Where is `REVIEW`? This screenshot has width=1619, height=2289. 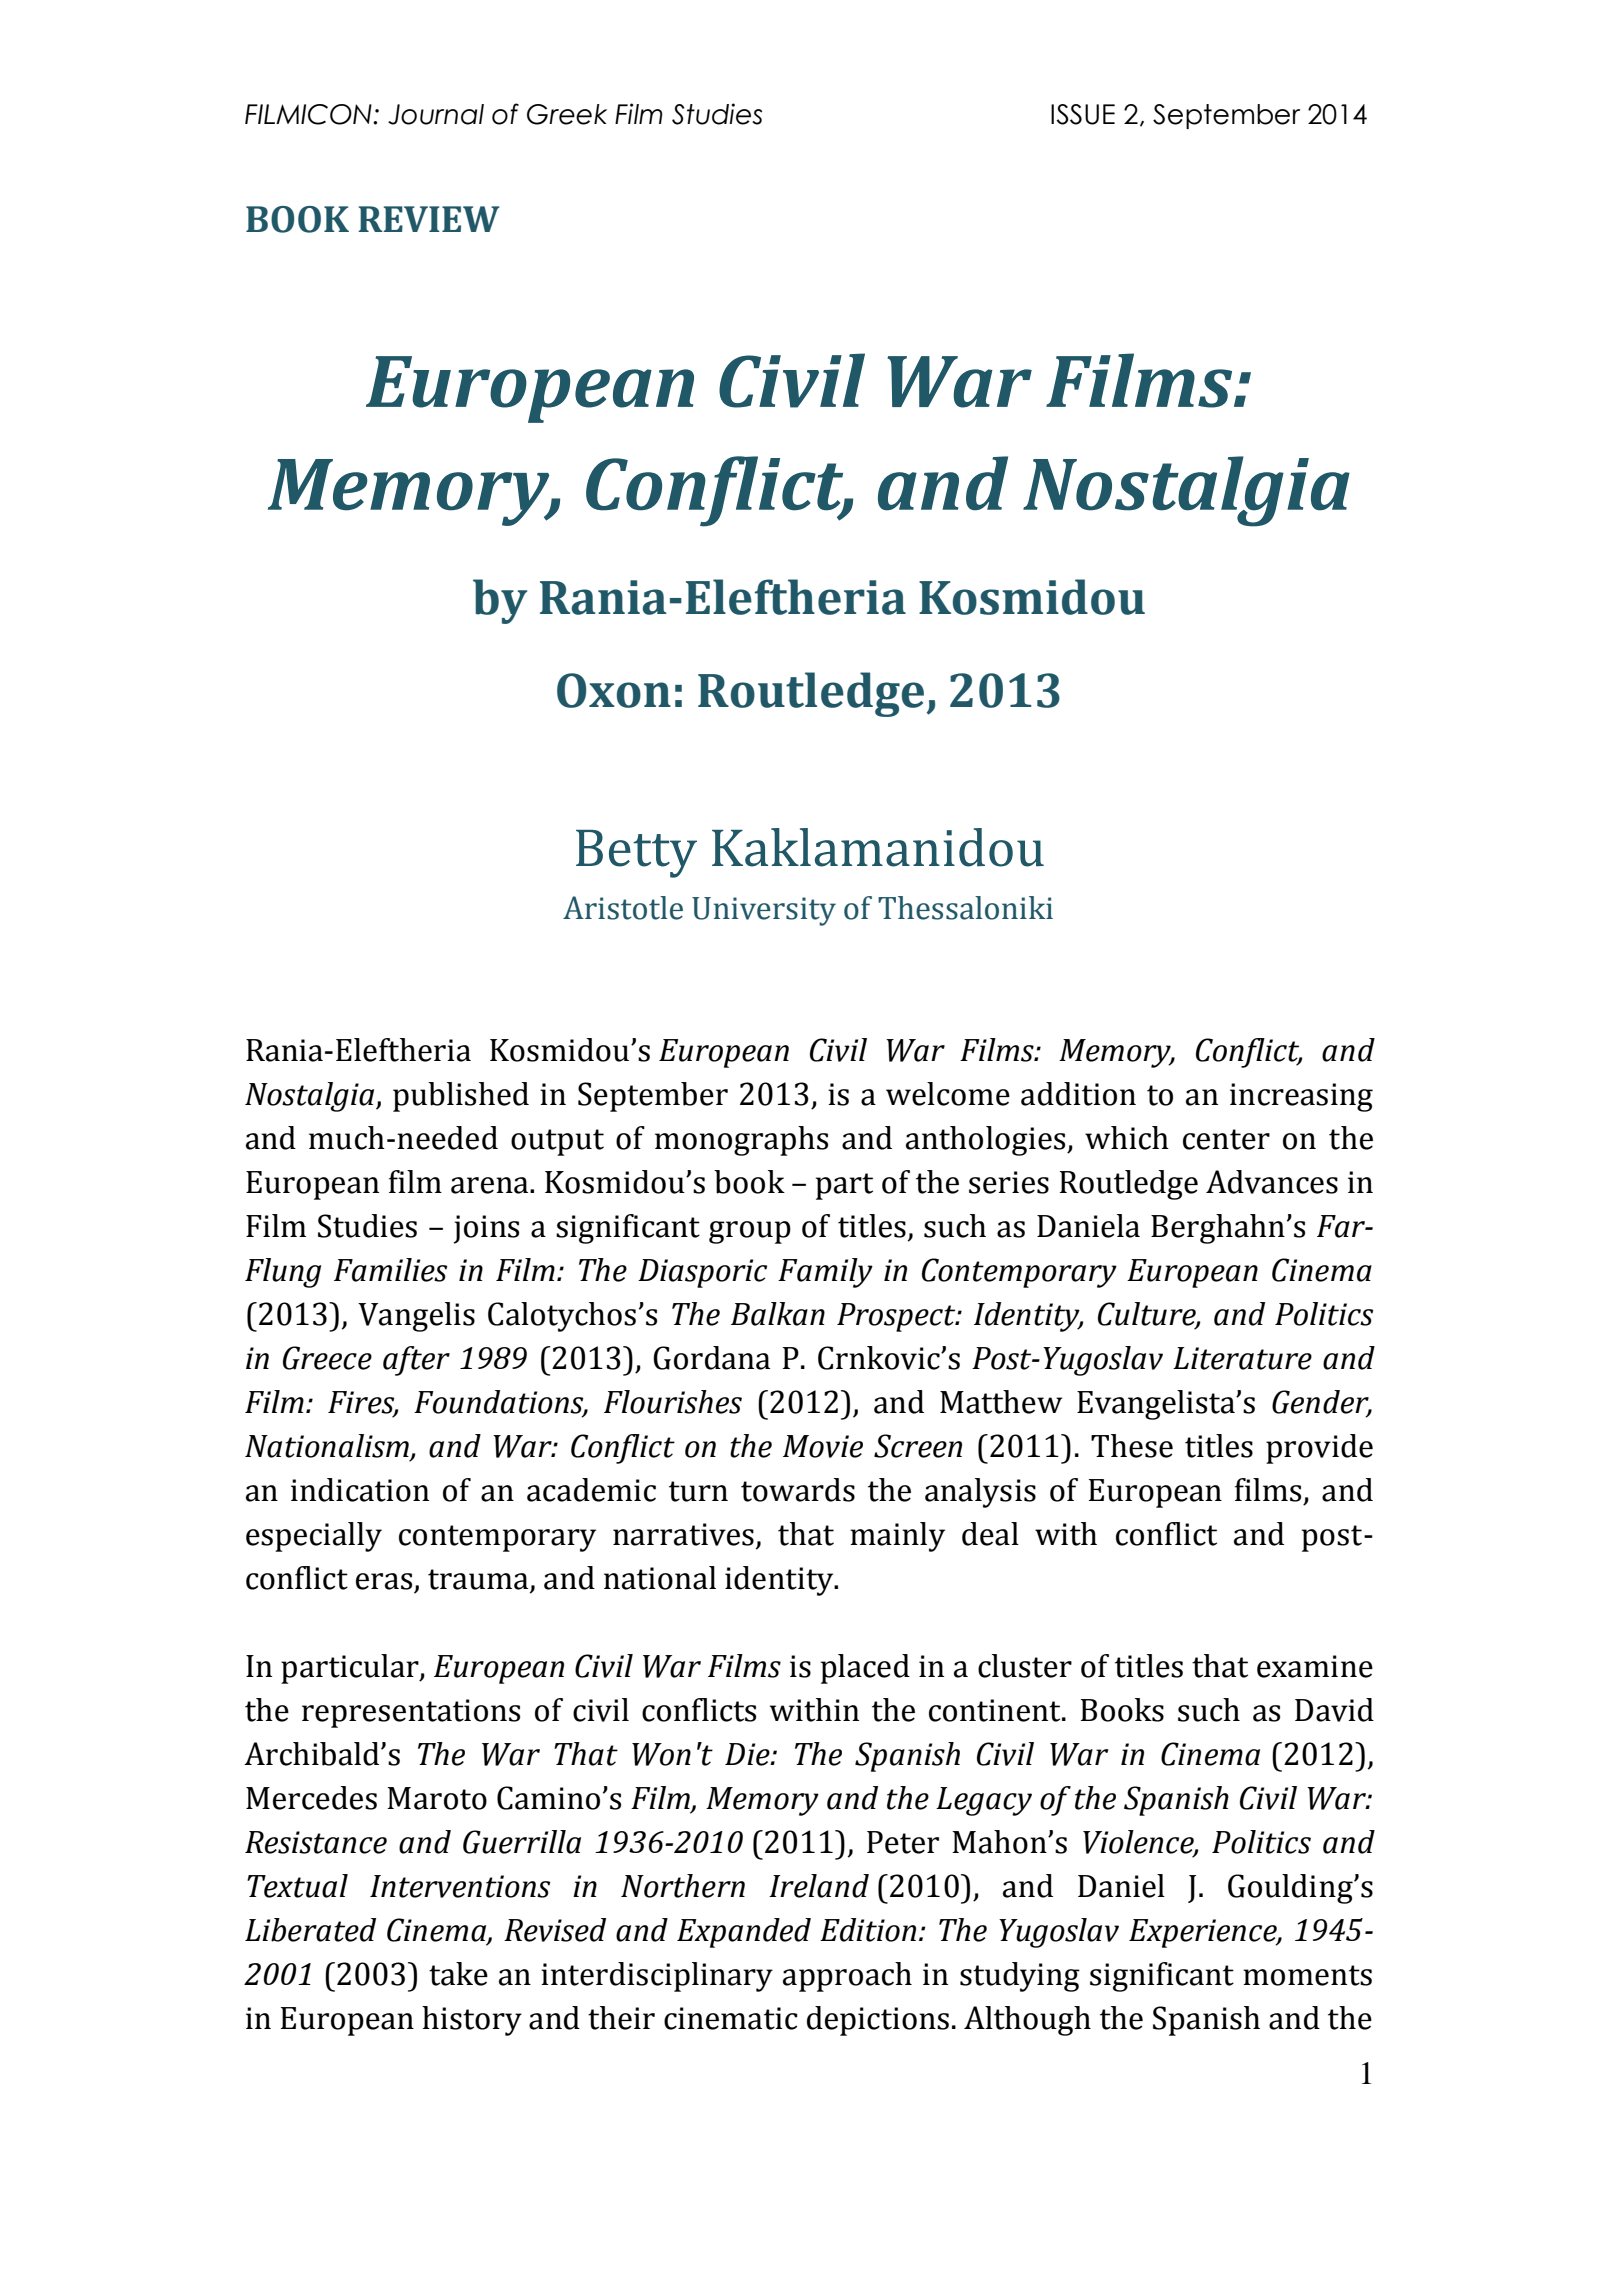
REVIEW is located at coordinates (429, 219).
